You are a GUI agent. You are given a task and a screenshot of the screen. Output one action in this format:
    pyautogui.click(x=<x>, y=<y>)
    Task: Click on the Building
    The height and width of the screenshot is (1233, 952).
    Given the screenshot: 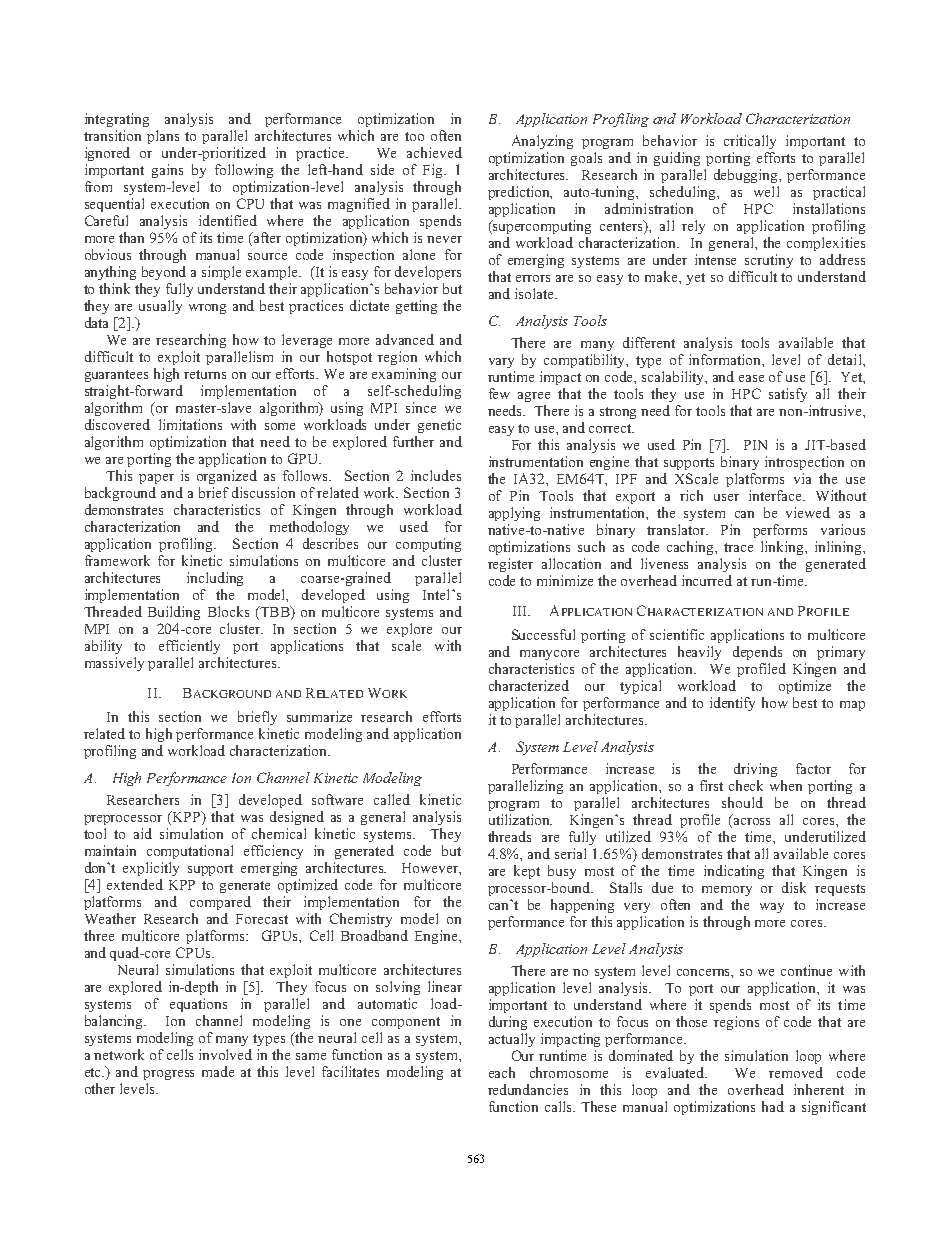 What is the action you would take?
    pyautogui.click(x=174, y=613)
